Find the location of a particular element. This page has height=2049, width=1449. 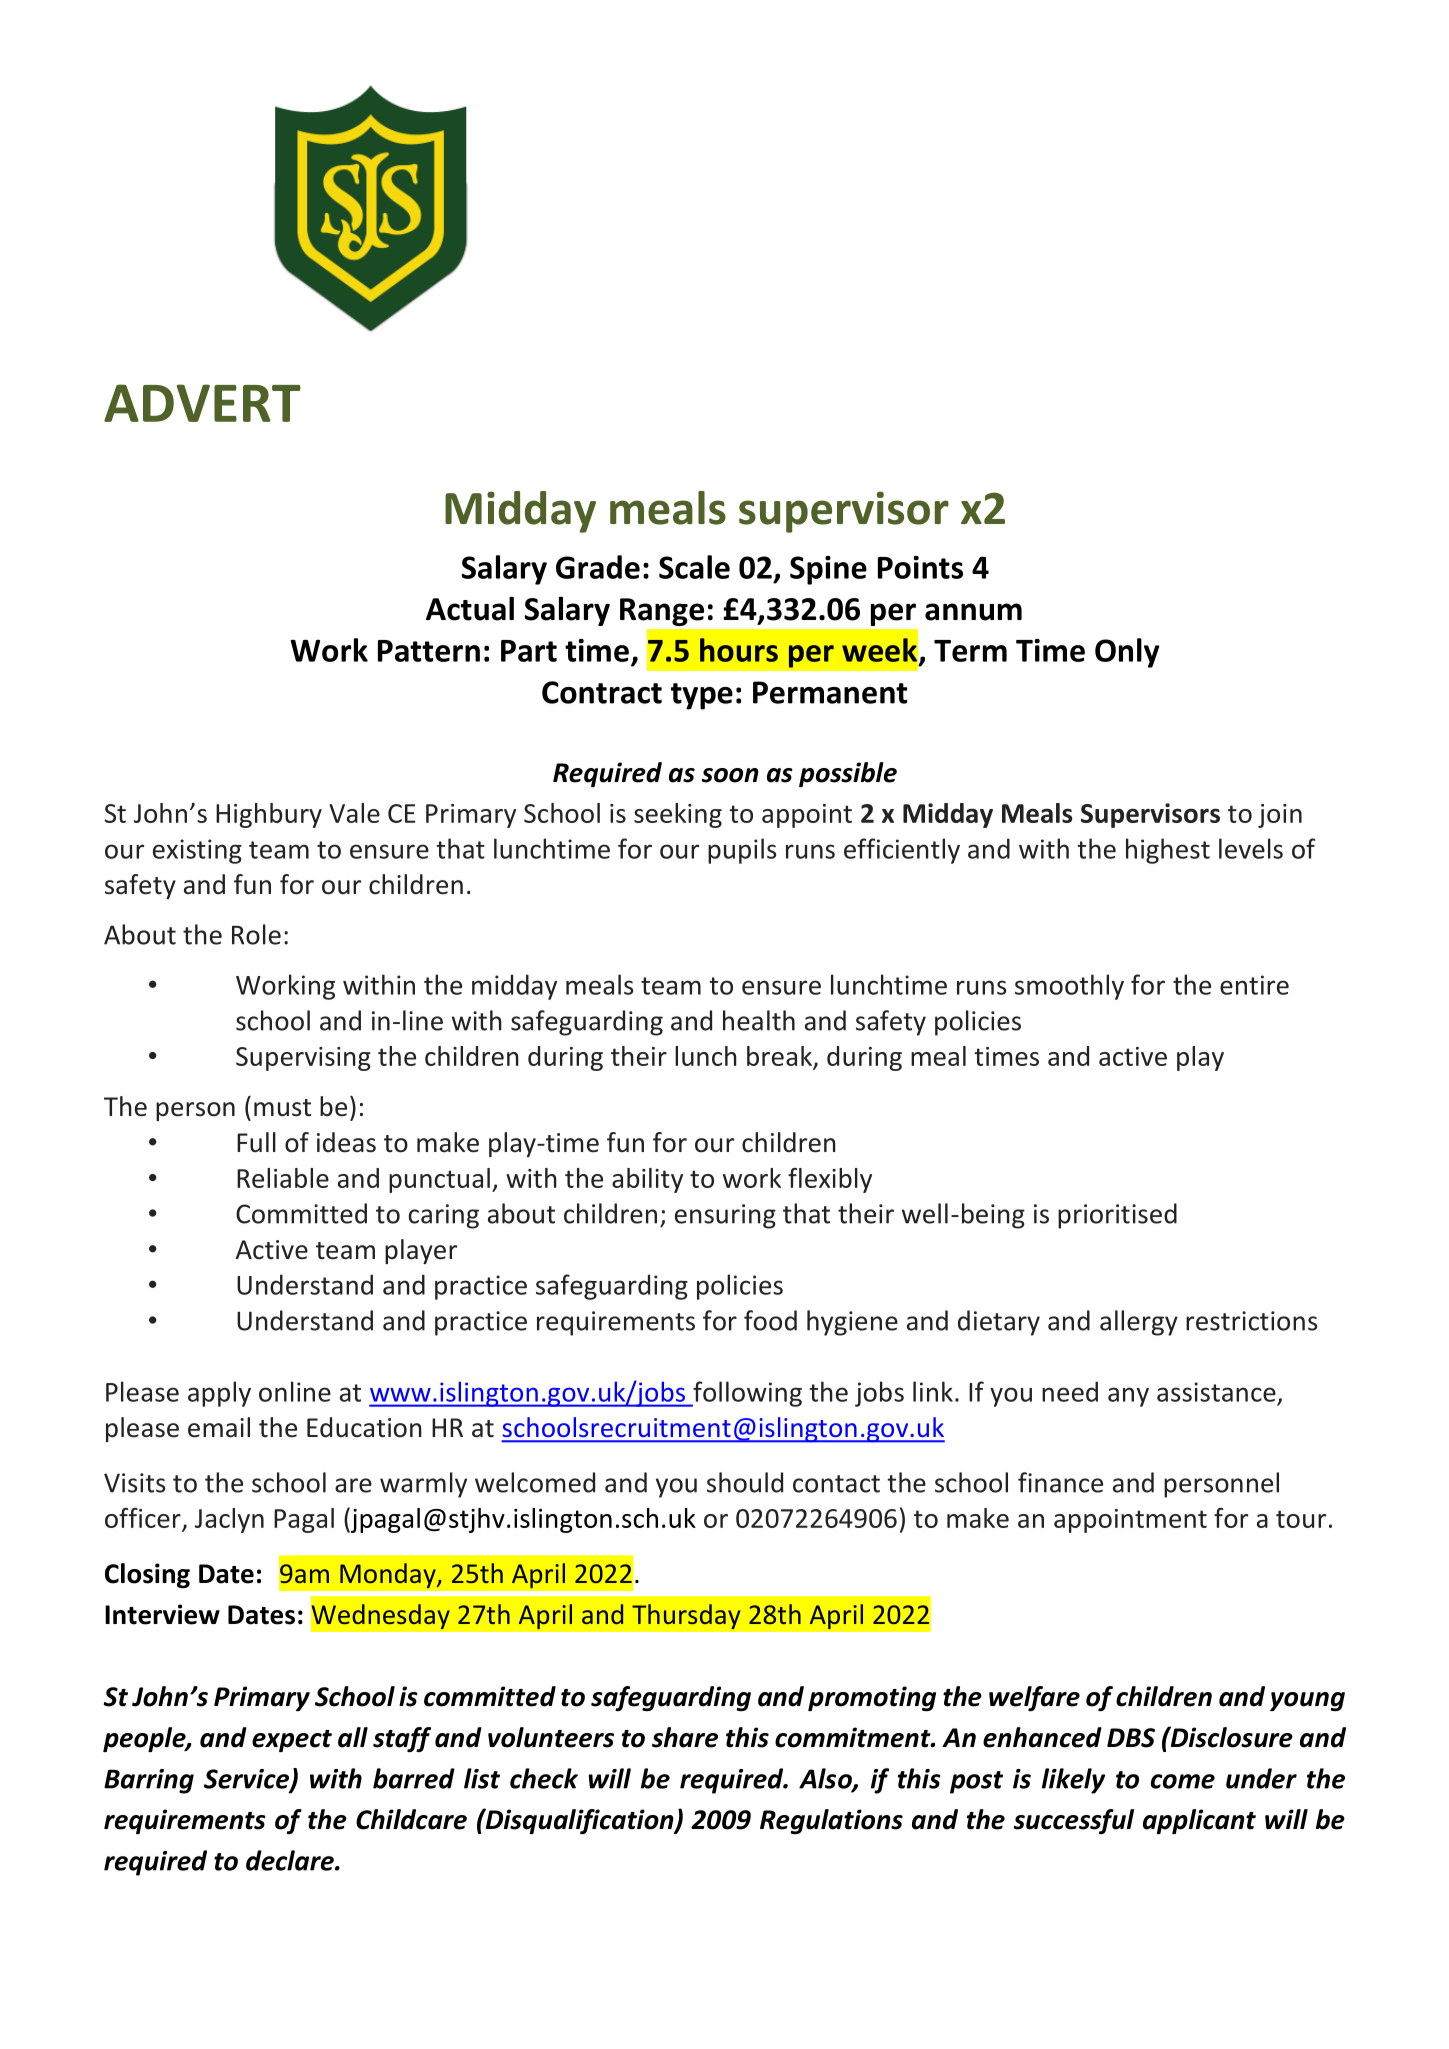

following is located at coordinates (746, 1394).
